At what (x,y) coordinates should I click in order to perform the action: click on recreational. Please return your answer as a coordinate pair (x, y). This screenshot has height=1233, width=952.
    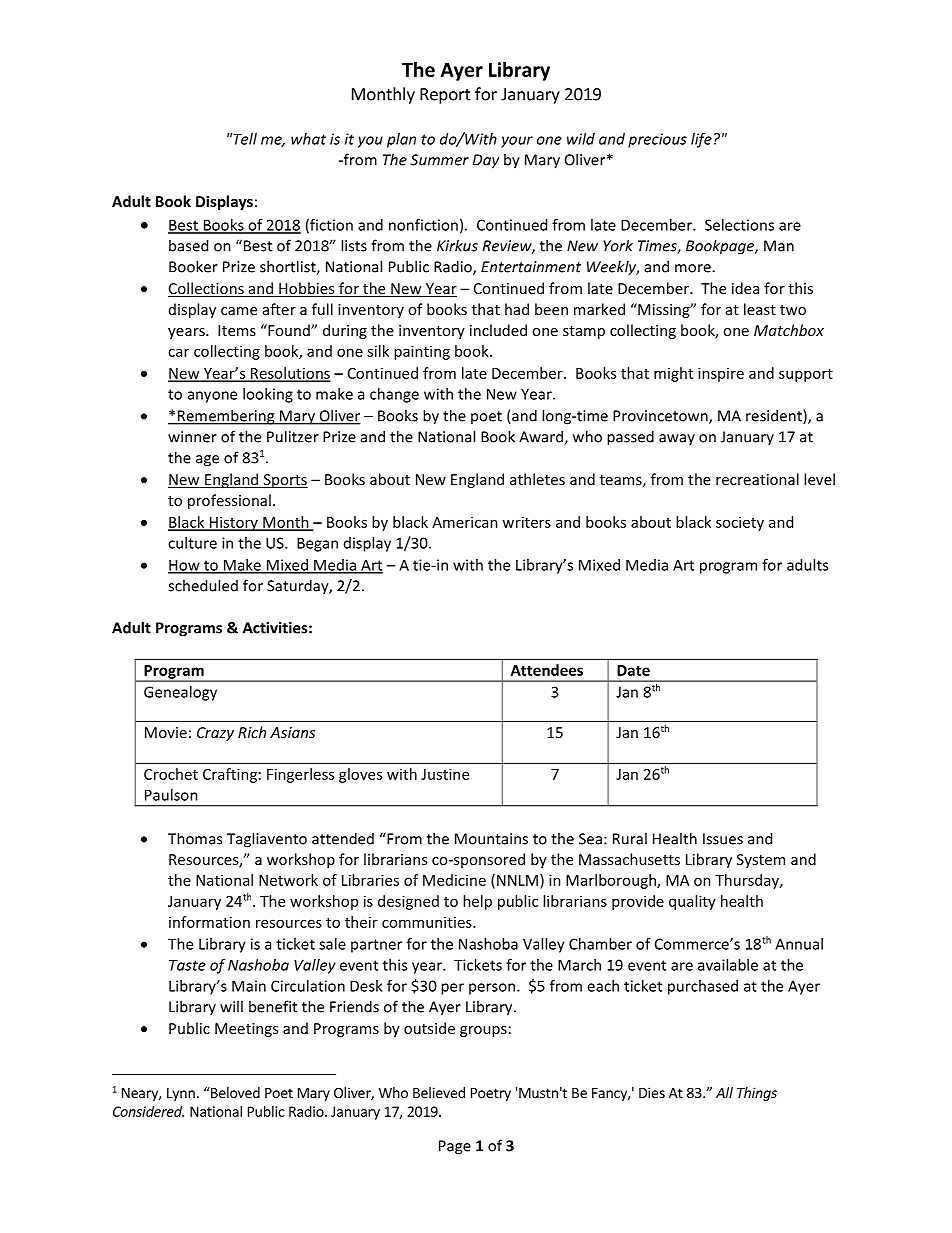
    Looking at the image, I should click on (757, 479).
